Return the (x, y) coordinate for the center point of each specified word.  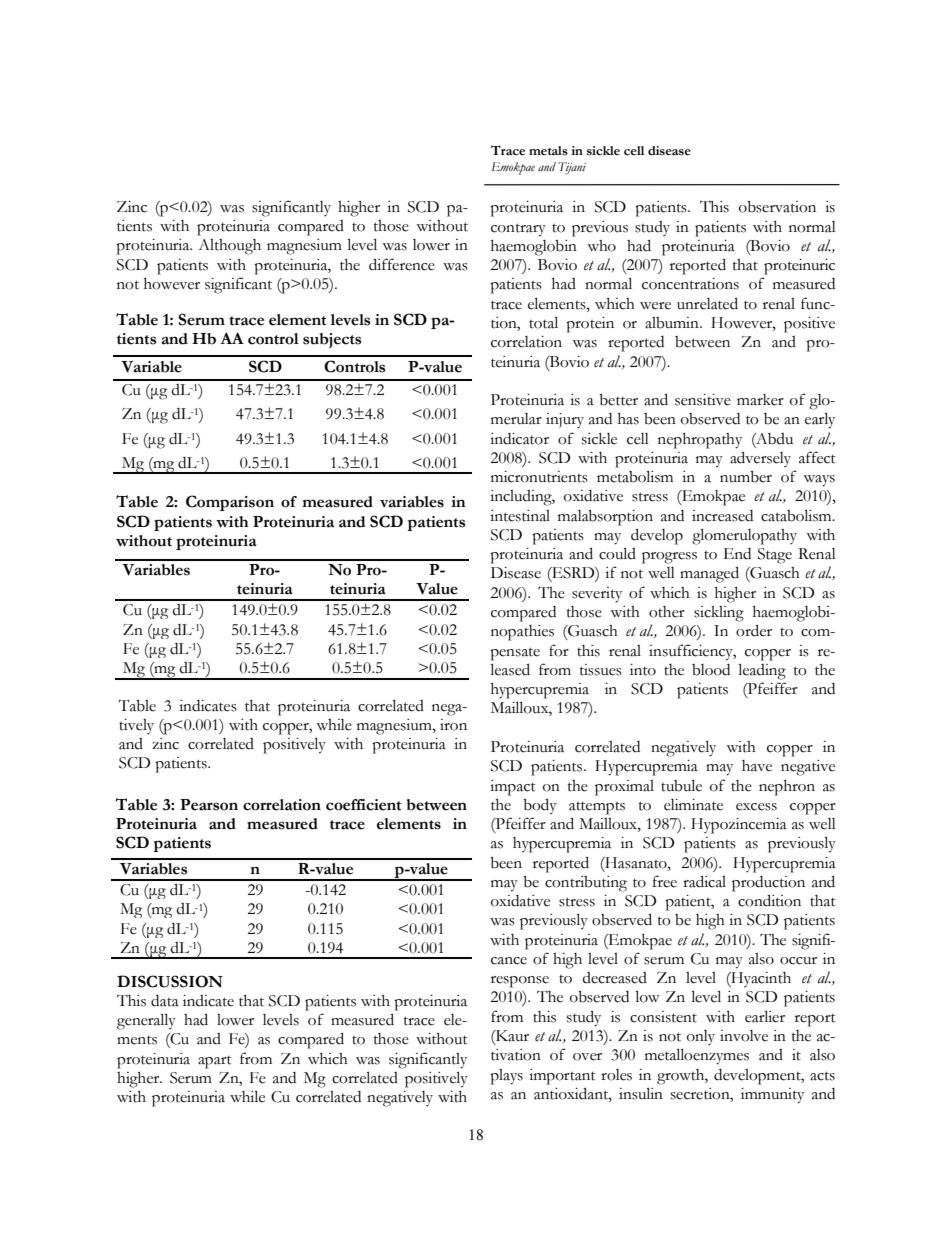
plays (506, 1077)
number (746, 477)
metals (548, 151)
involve (744, 1036)
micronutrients (539, 477)
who (601, 246)
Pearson (209, 805)
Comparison (230, 503)
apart (215, 1062)
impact (513, 788)
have (757, 766)
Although (229, 247)
